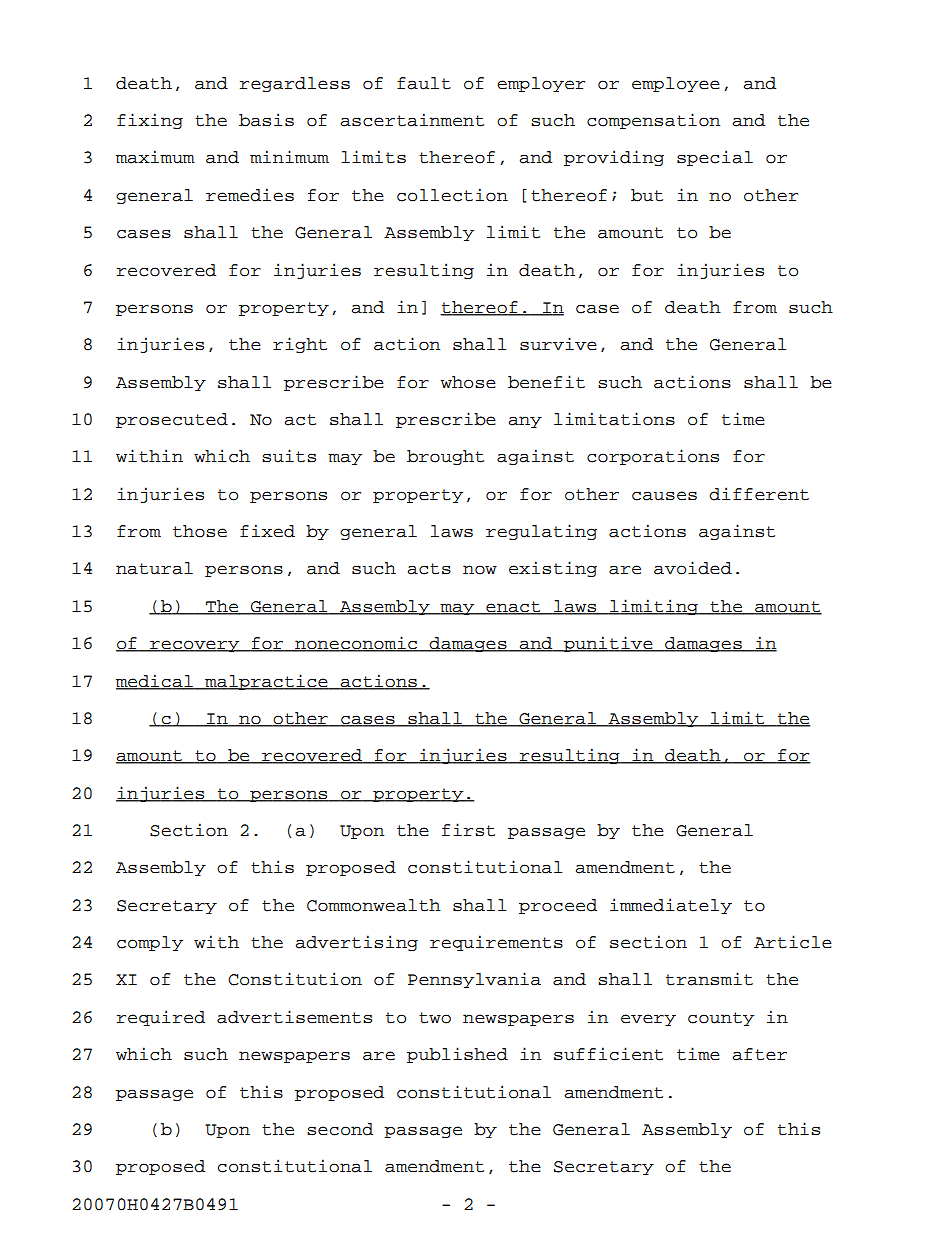 Image resolution: width=952 pixels, height=1233 pixels. Describe the element at coordinates (195, 646) in the screenshot. I see `recovery` at that location.
